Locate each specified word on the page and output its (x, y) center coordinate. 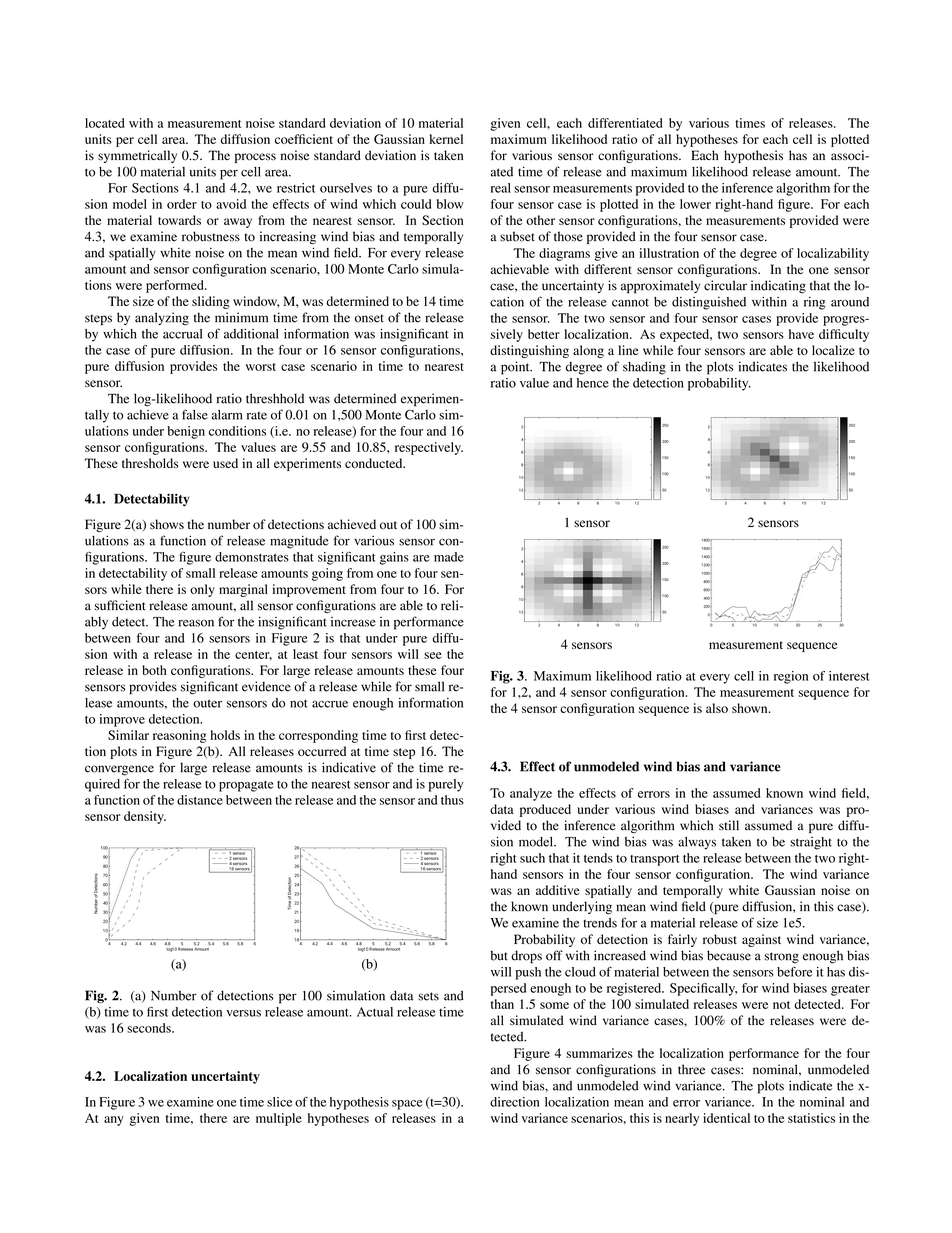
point (516, 368)
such (532, 858)
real (501, 188)
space (407, 1105)
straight (811, 843)
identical (726, 1118)
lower (695, 204)
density (145, 817)
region (791, 677)
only (202, 590)
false (195, 414)
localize (833, 350)
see (433, 655)
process (255, 158)
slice (279, 1102)
